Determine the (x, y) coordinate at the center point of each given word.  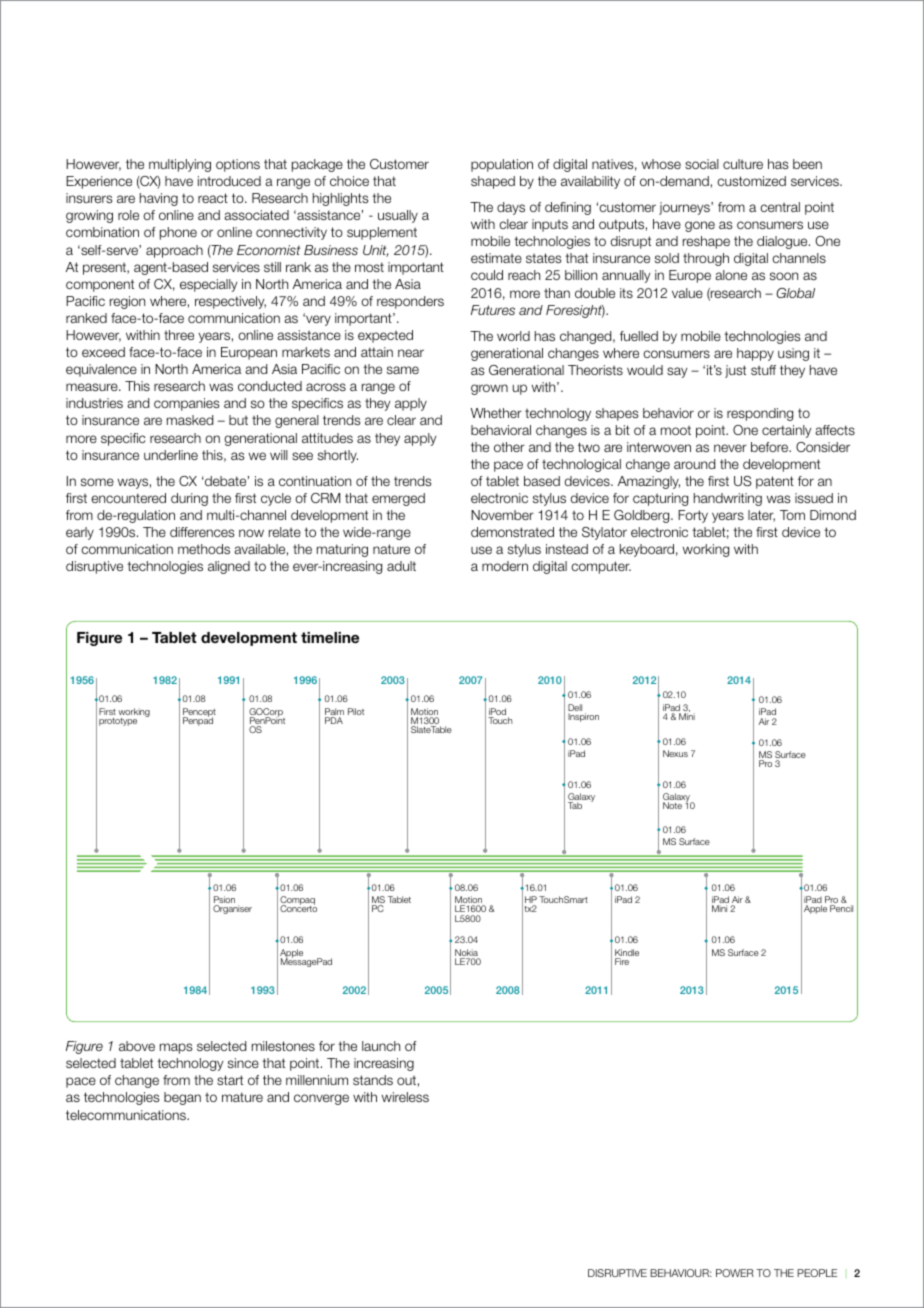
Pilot (356, 711)
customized (751, 181)
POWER (735, 1273)
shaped (493, 182)
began (182, 1098)
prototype (118, 722)
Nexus (675, 753)
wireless (405, 1097)
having (159, 199)
